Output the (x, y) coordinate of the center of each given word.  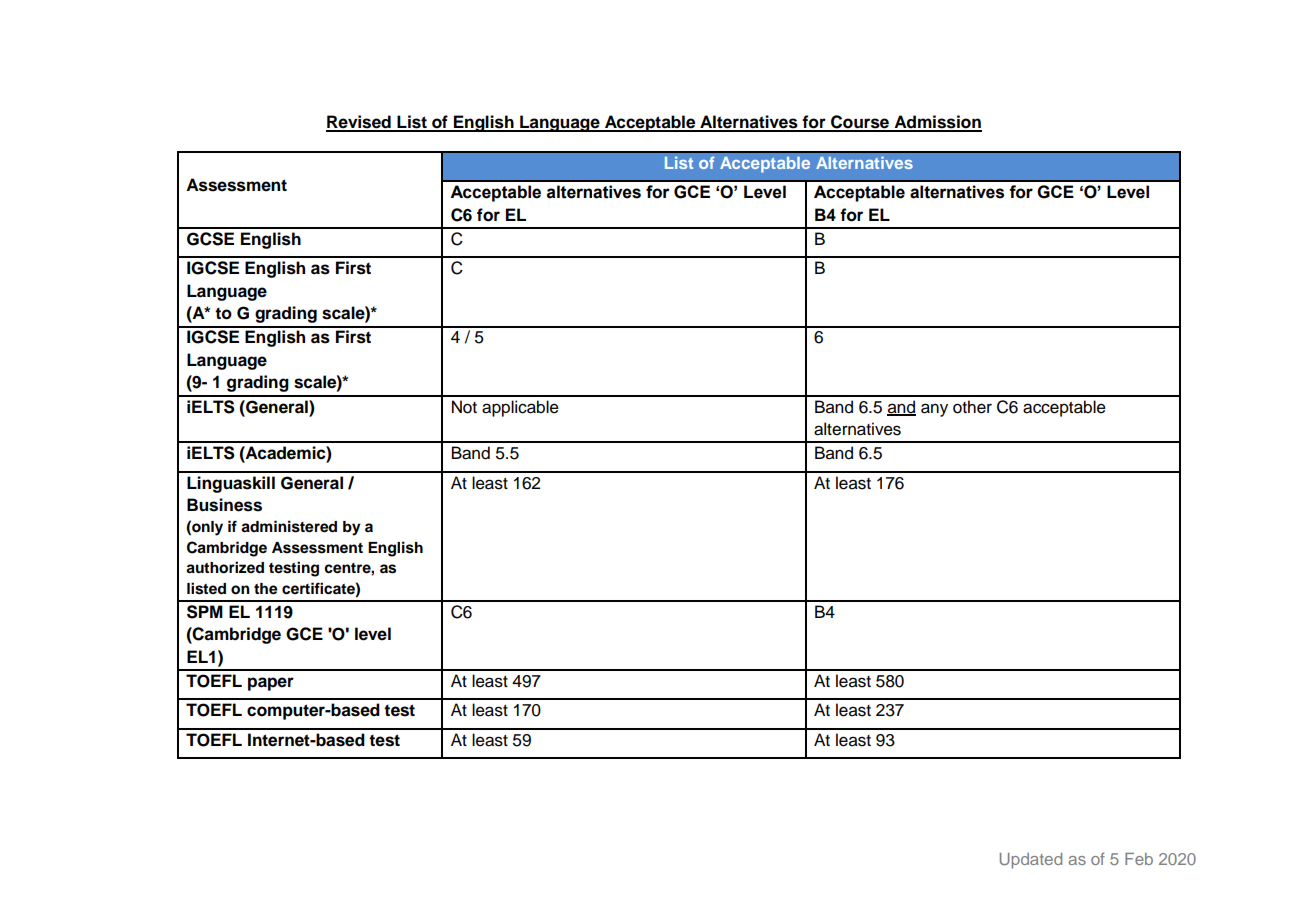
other (972, 407)
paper (271, 684)
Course (860, 123)
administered (289, 526)
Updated (1031, 861)
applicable (520, 408)
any (934, 410)
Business (224, 505)
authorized (225, 567)
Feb (1139, 859)
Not (464, 407)
